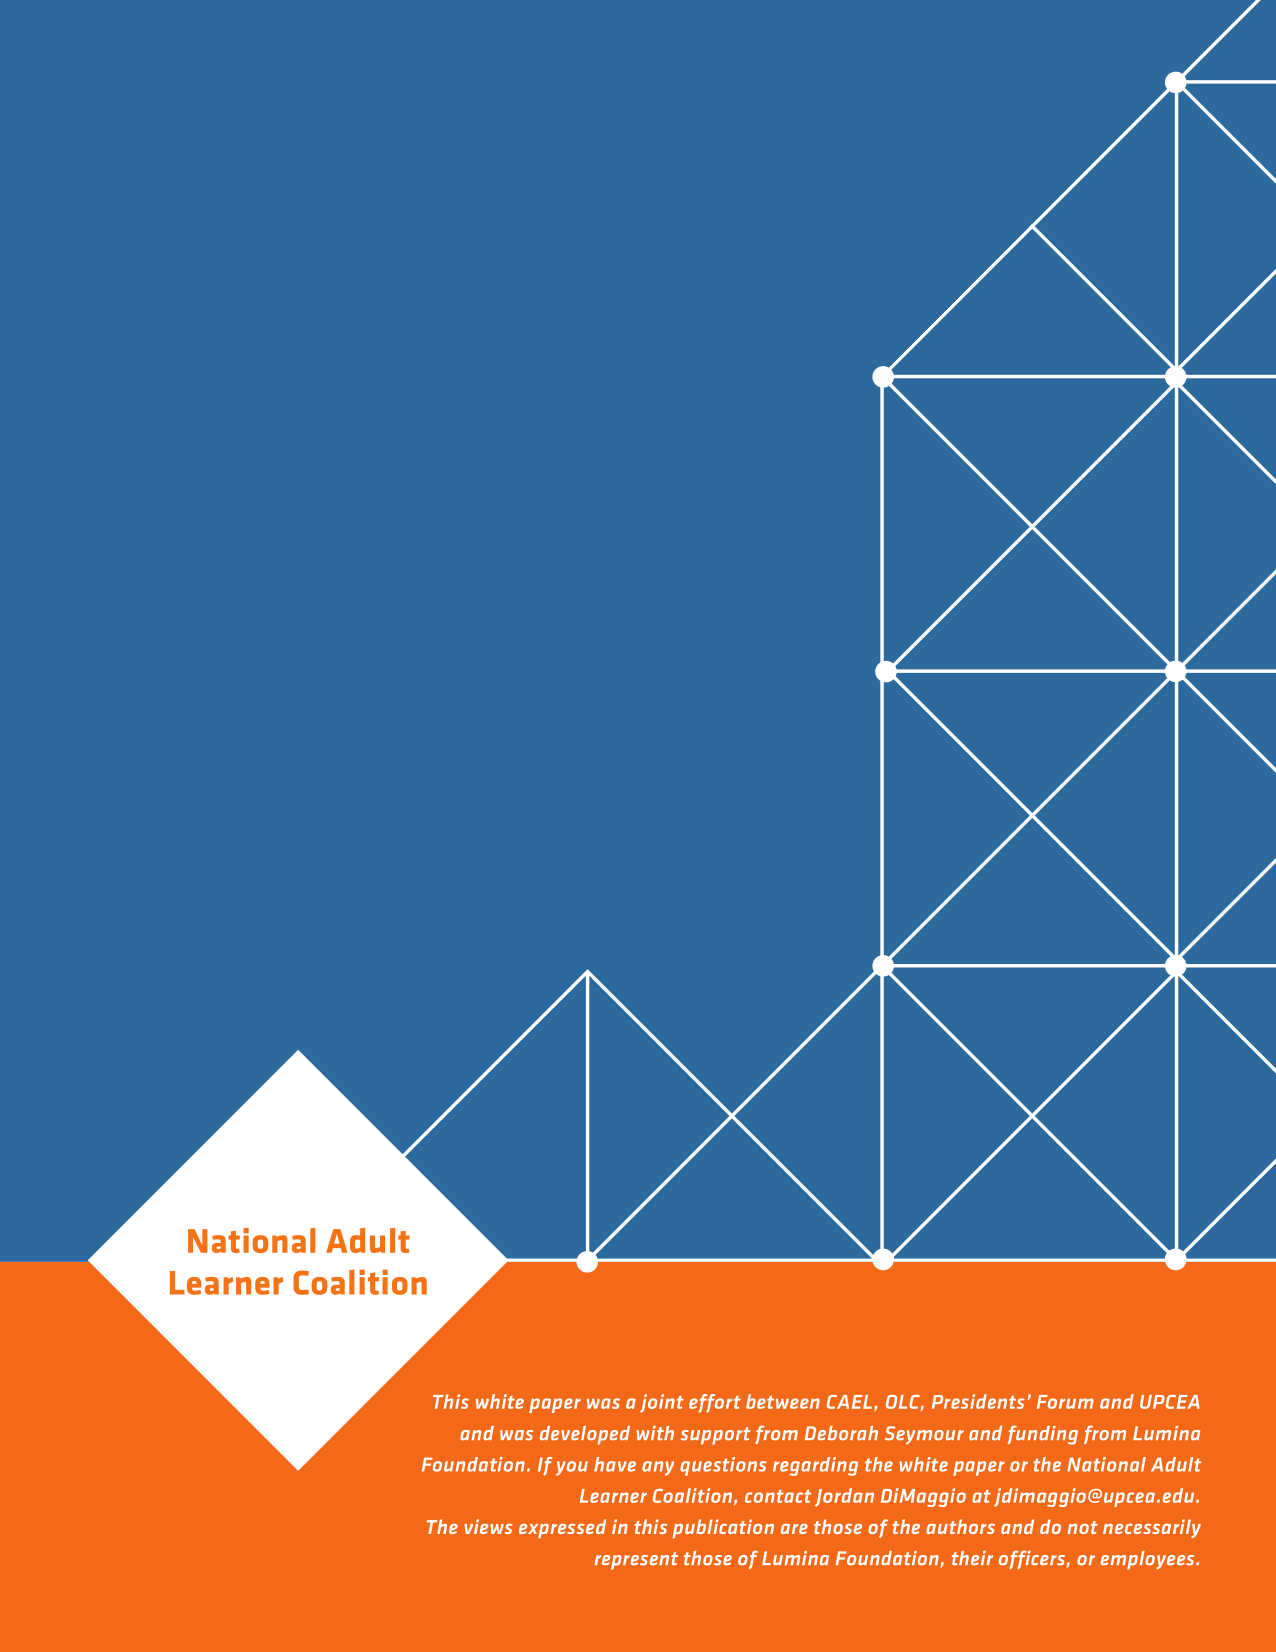 The width and height of the screenshot is (1276, 1652). I want to click on their, so click(972, 1558).
